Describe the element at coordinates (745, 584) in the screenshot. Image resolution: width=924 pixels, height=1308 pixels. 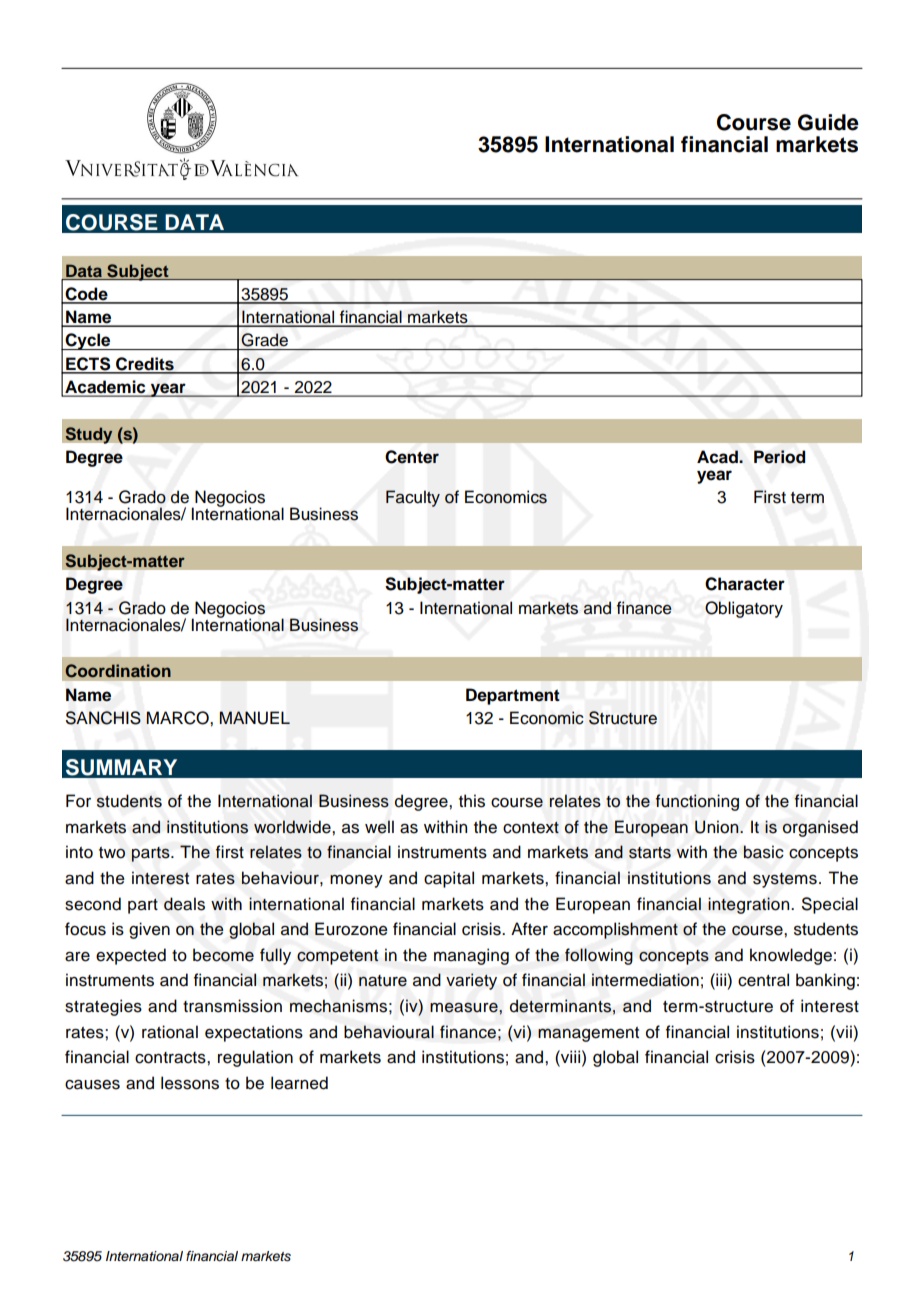
I see `Character` at that location.
